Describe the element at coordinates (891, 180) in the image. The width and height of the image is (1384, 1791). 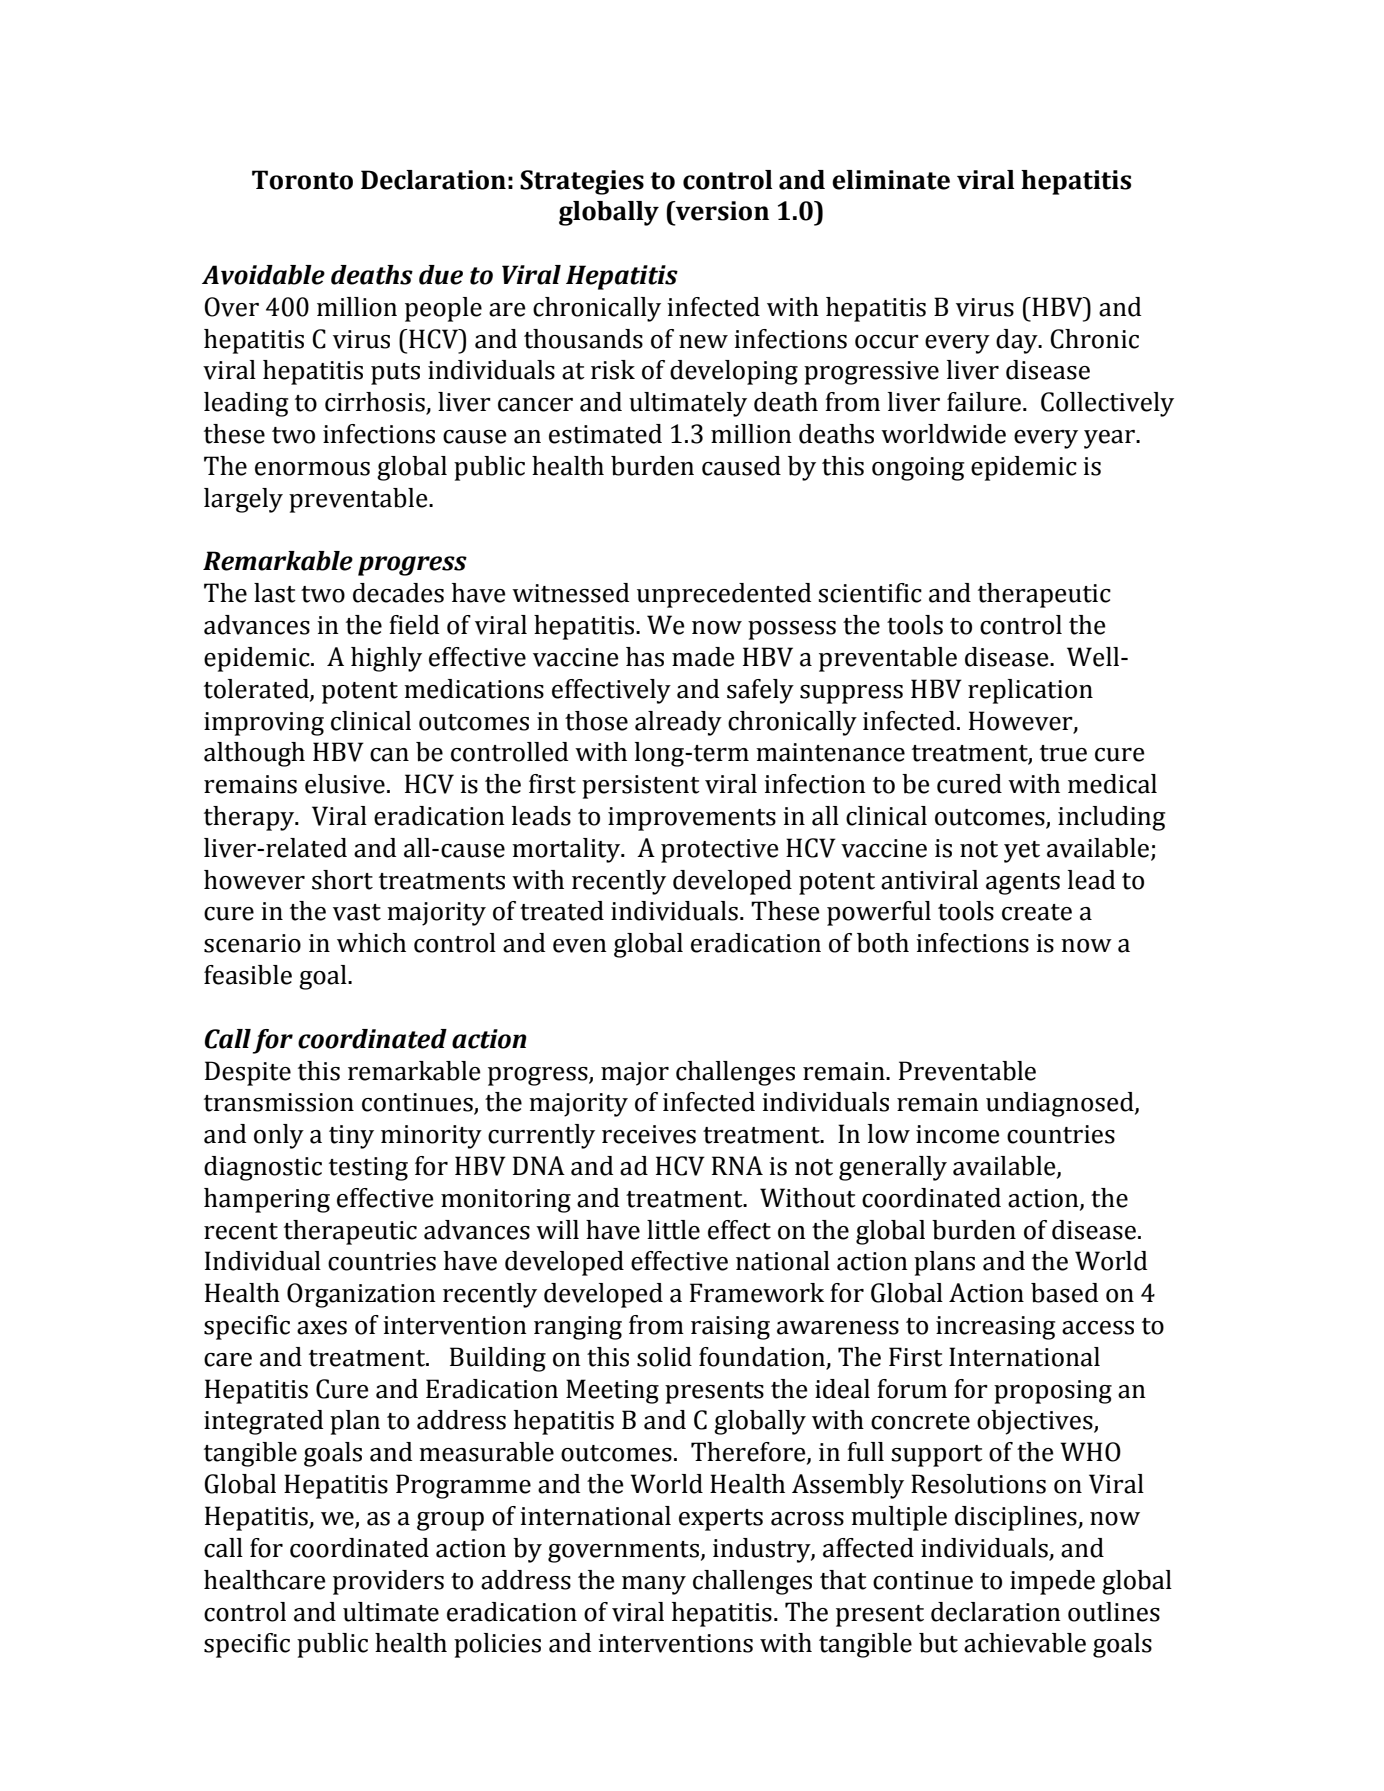
I see `eliminate` at that location.
